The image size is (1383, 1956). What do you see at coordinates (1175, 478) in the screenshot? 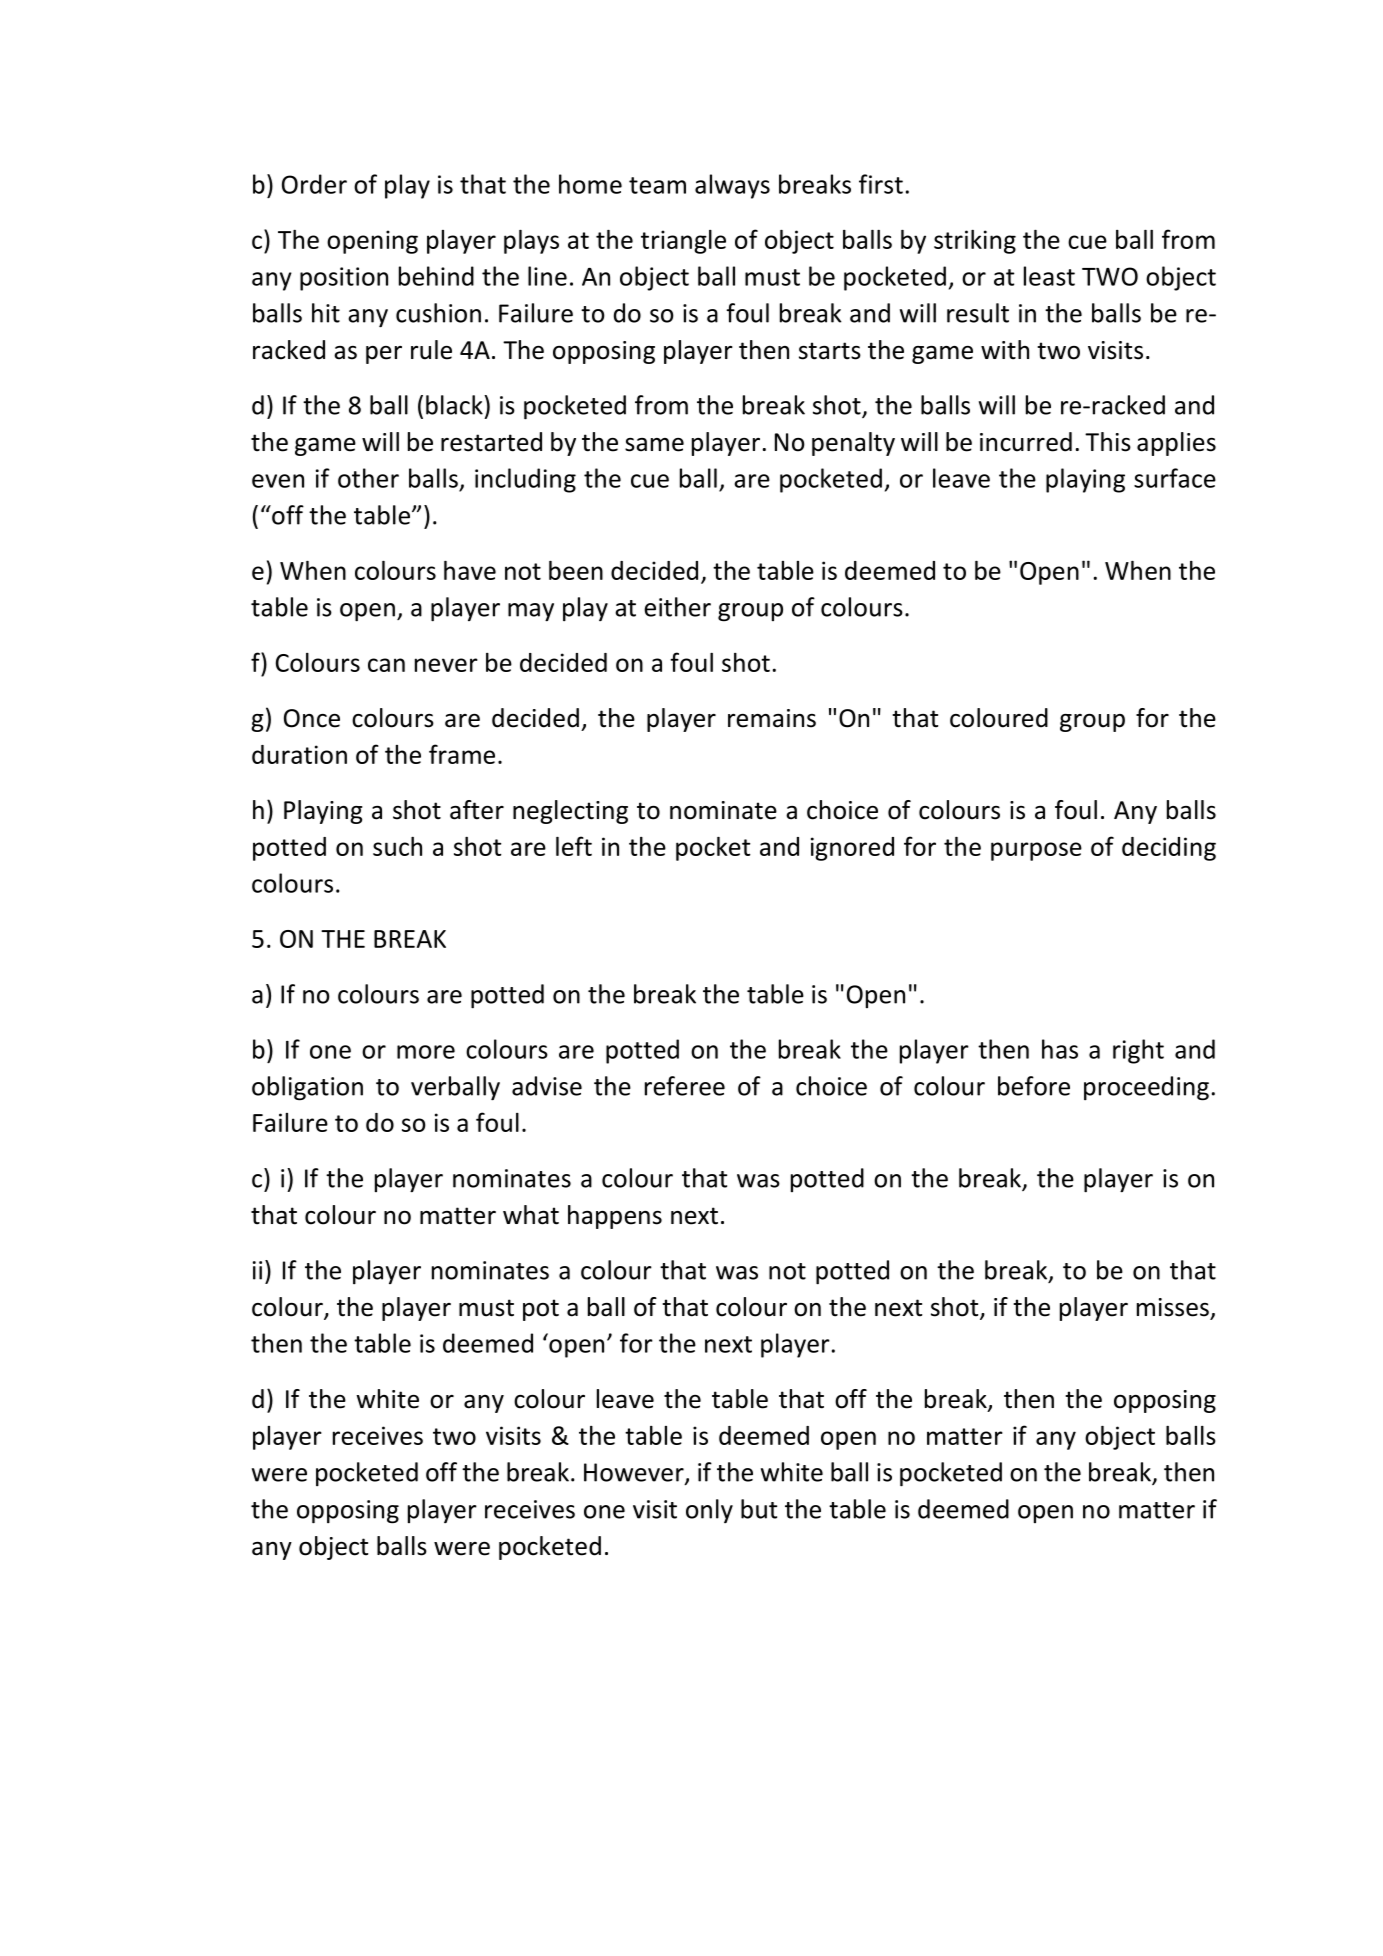
I see `surface` at bounding box center [1175, 478].
